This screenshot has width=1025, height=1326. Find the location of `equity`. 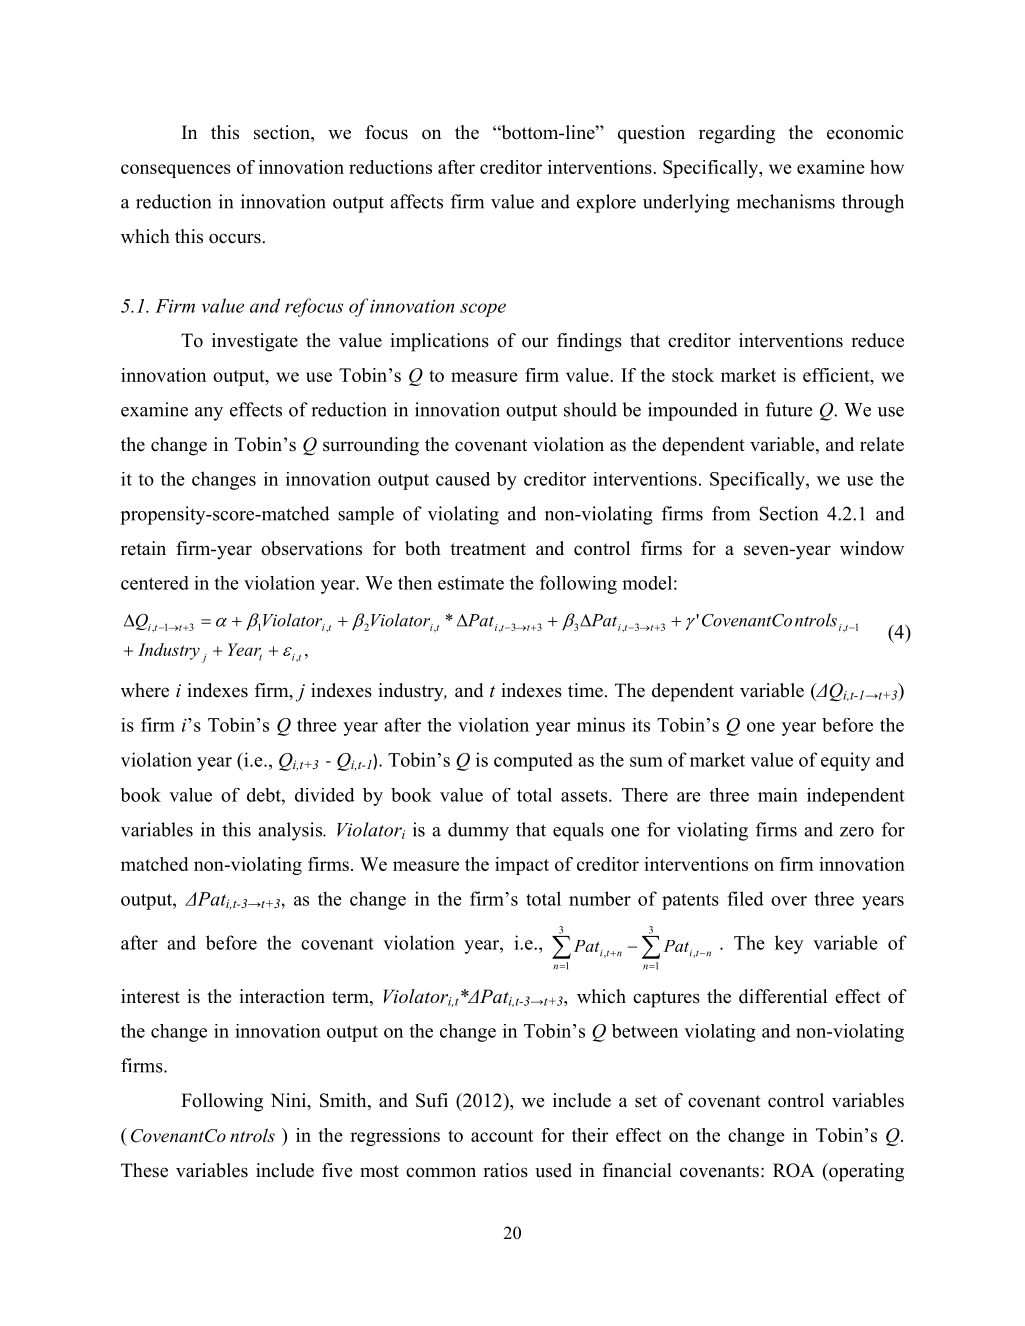

equity is located at coordinates (845, 761).
